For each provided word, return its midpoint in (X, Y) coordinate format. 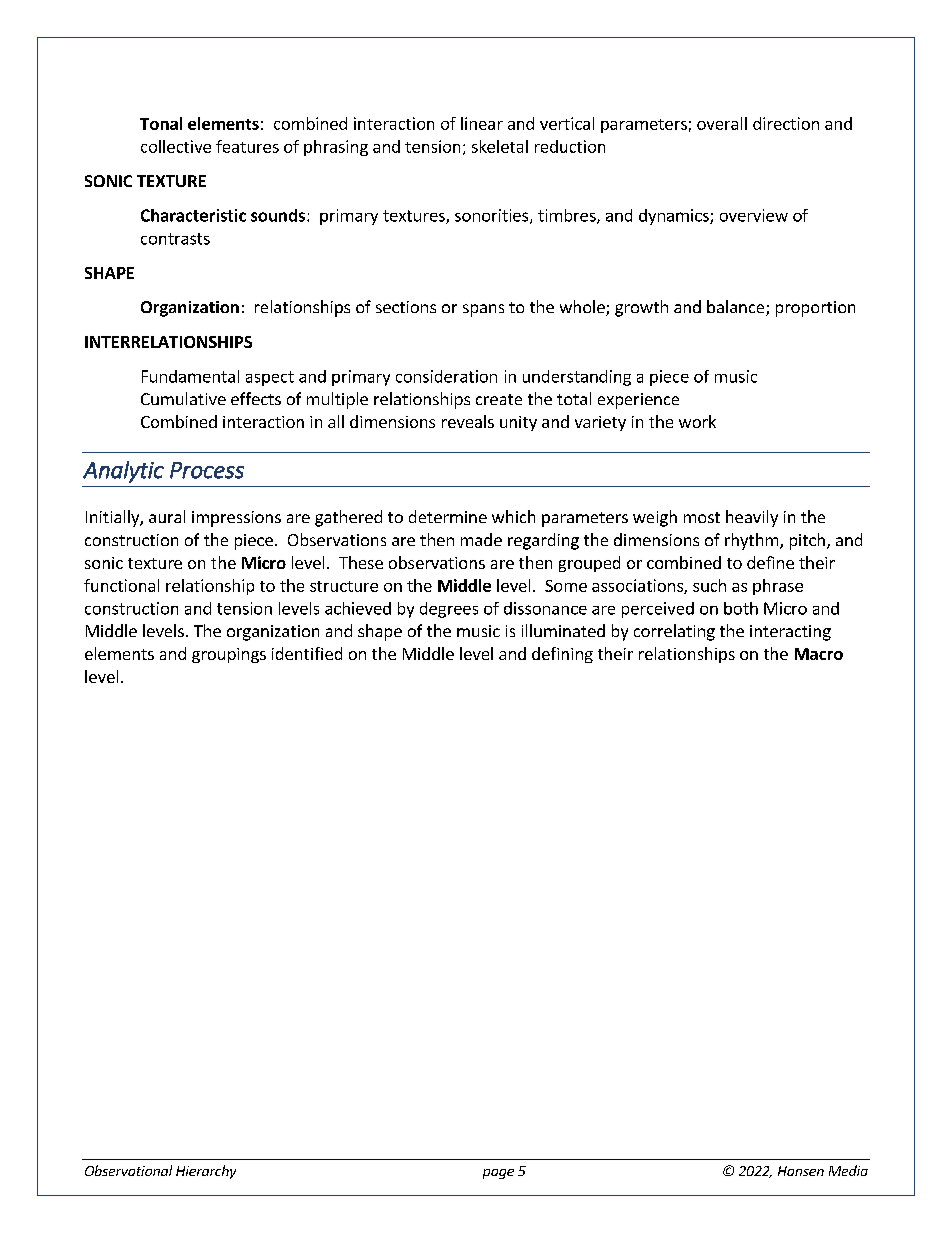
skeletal (500, 146)
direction (786, 123)
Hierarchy (206, 1172)
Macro (819, 654)
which (513, 516)
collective (176, 146)
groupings (229, 655)
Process (207, 470)
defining (562, 655)
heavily (752, 518)
